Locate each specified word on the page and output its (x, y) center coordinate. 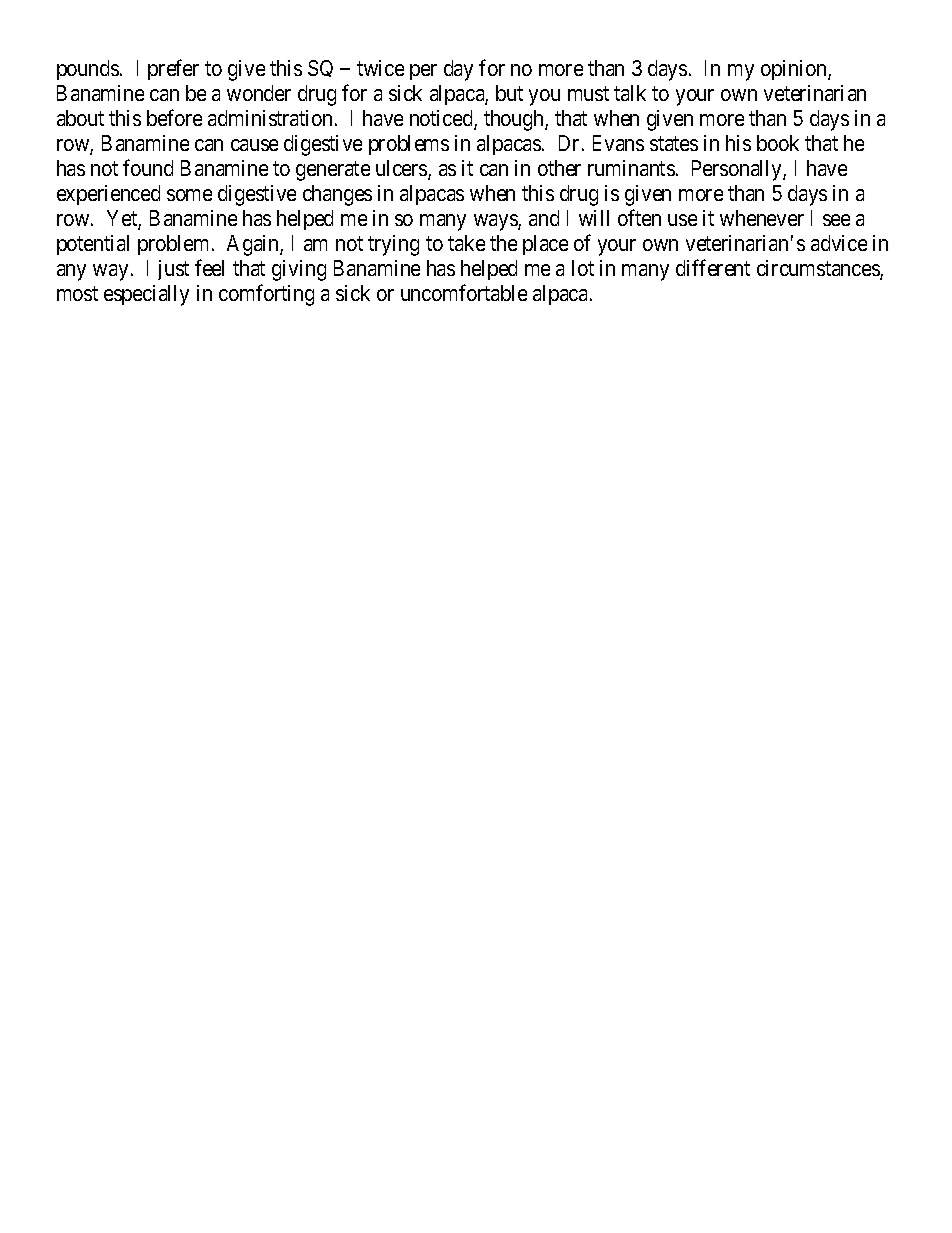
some (189, 195)
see (836, 220)
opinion (795, 70)
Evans (618, 143)
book (778, 143)
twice (380, 68)
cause (254, 145)
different (713, 267)
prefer (173, 69)
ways (496, 222)
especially (146, 295)
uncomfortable (464, 292)
